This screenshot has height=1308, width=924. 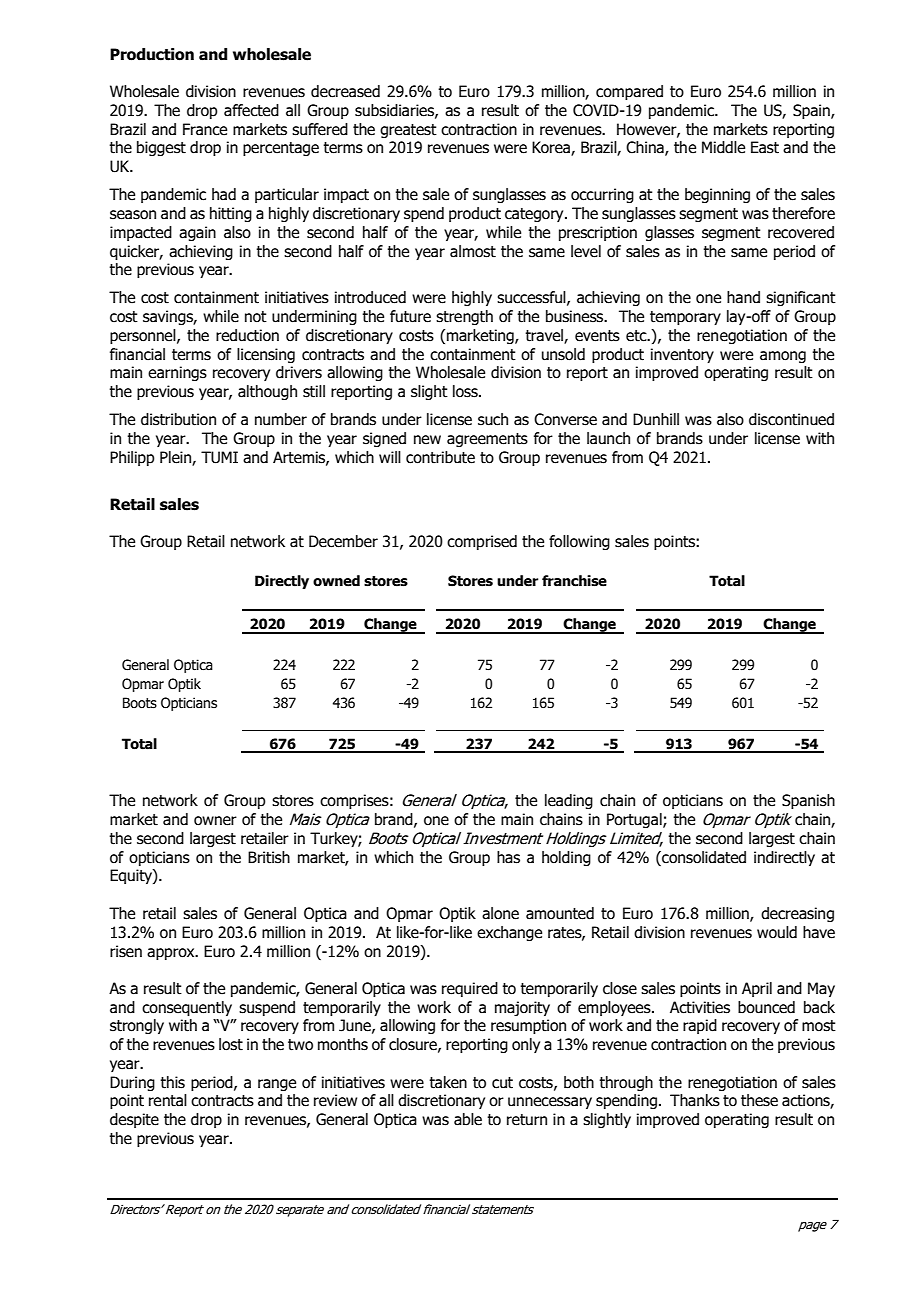 I want to click on Middle, so click(x=723, y=147).
